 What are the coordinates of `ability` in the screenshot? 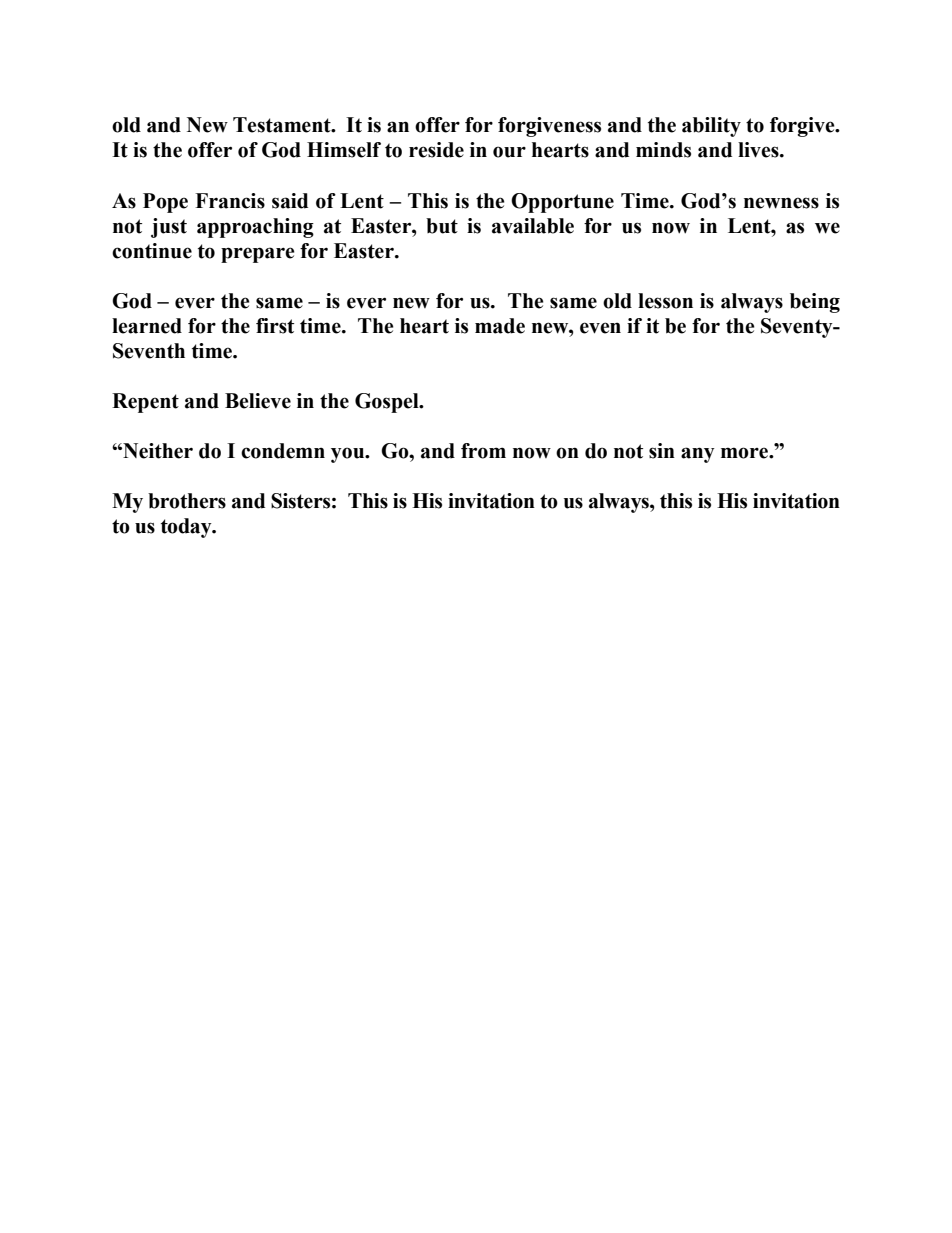 It's located at (711, 127).
